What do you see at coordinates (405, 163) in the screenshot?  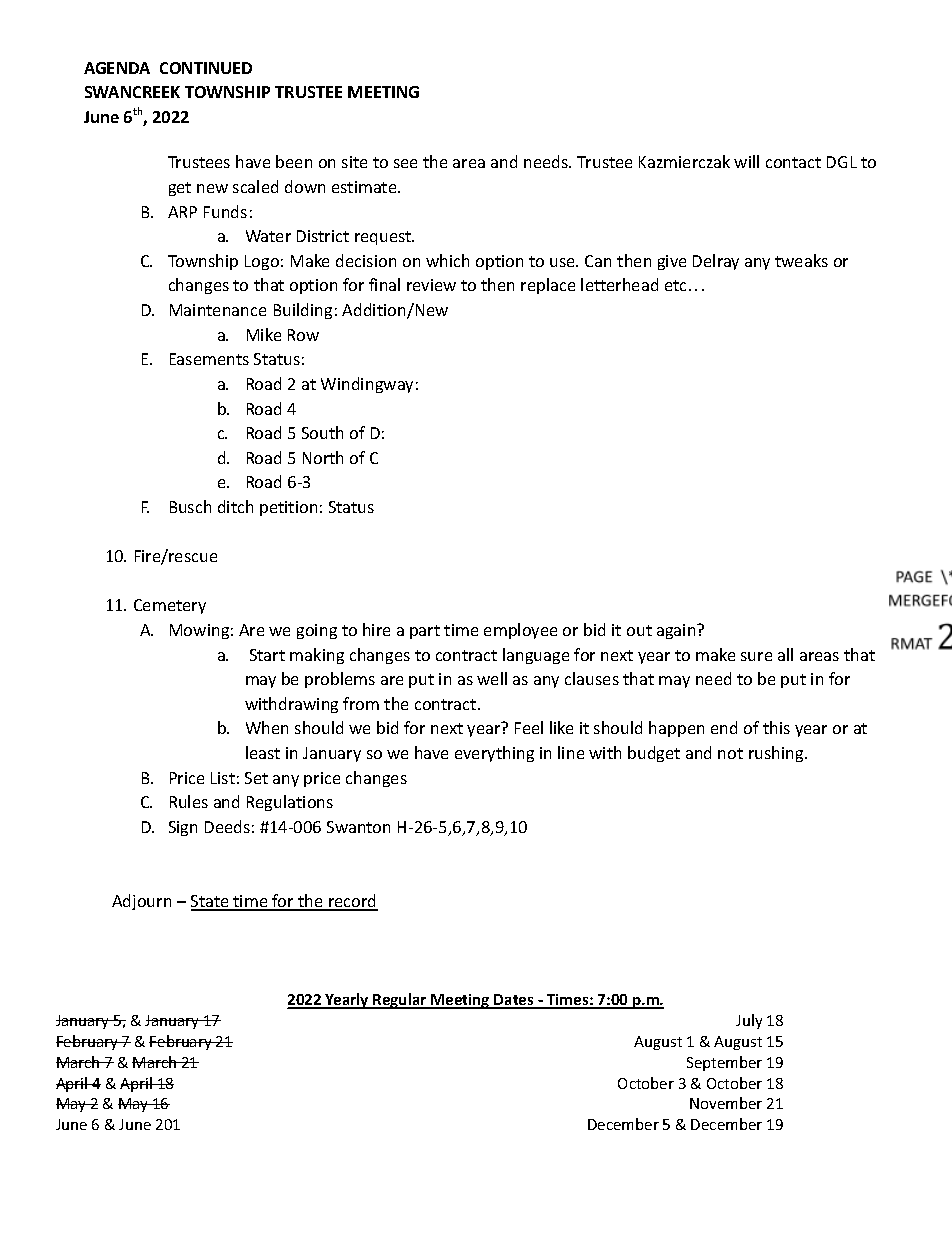 I see `see` at bounding box center [405, 163].
